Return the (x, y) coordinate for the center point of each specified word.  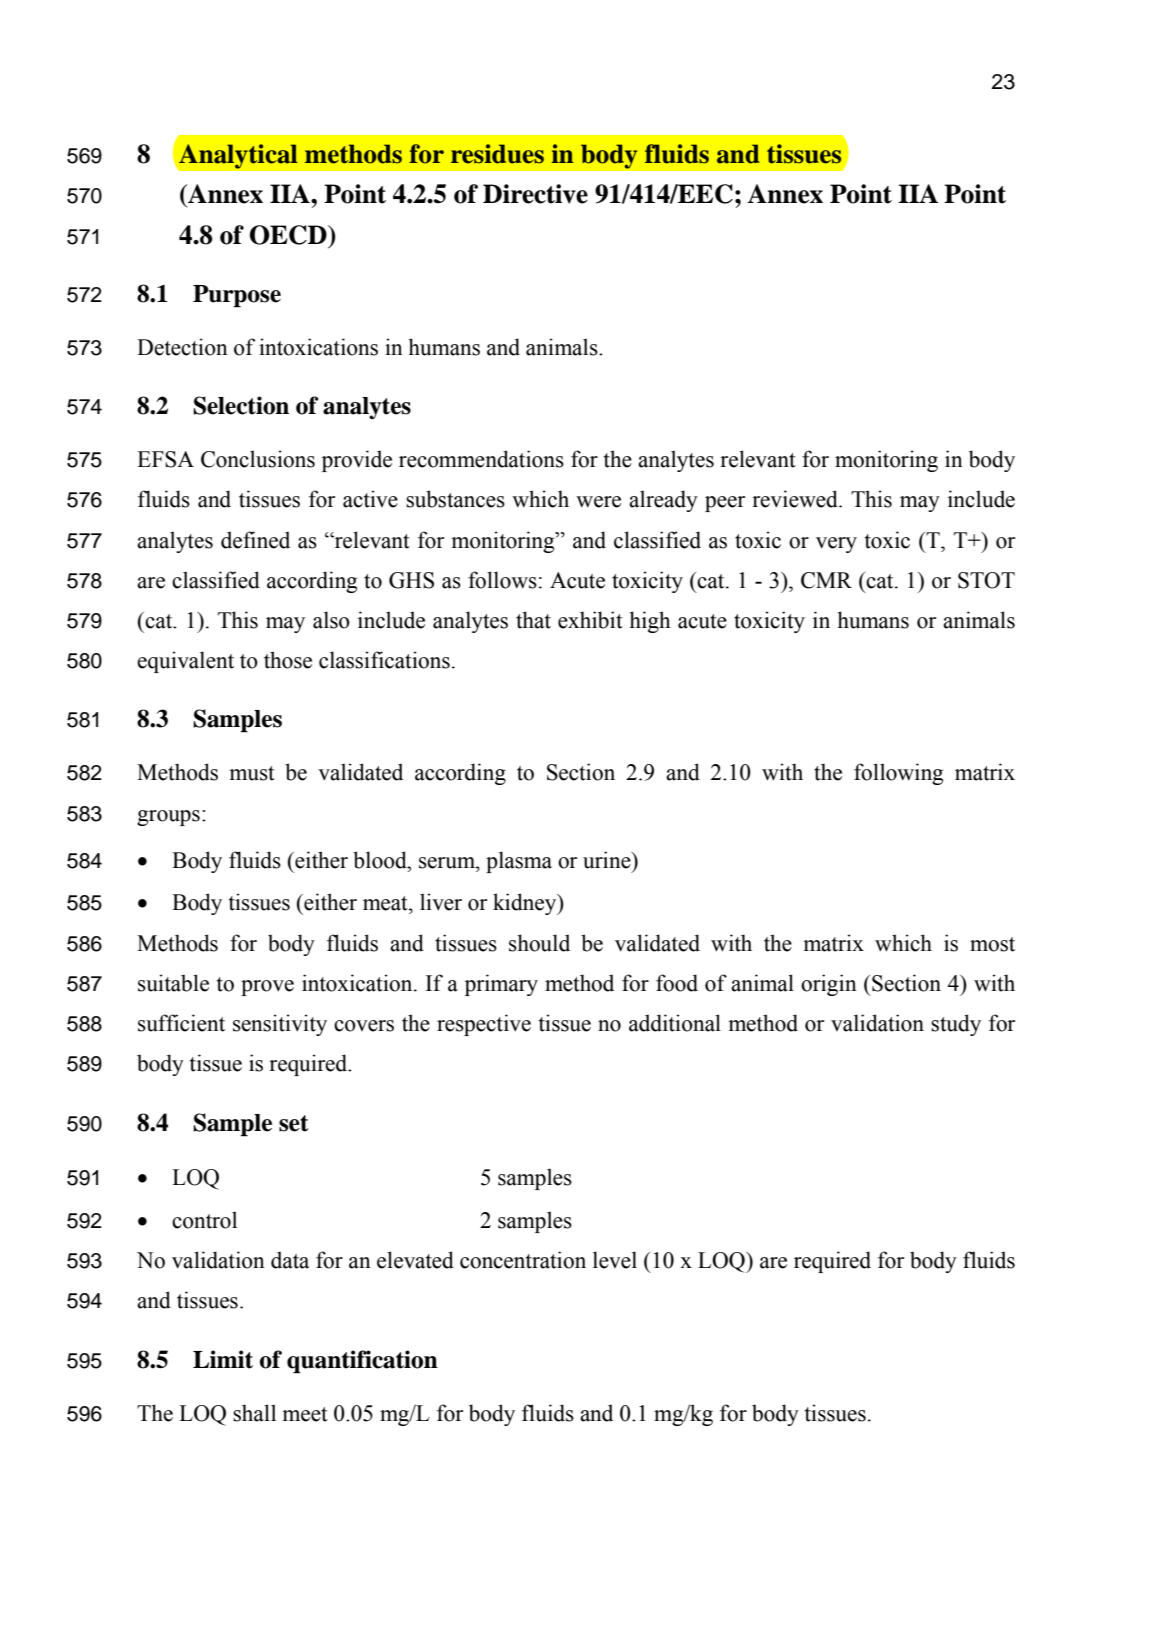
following (898, 774)
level (615, 1260)
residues (497, 154)
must (252, 773)
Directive (535, 194)
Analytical (238, 156)
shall (254, 1413)
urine (608, 860)
